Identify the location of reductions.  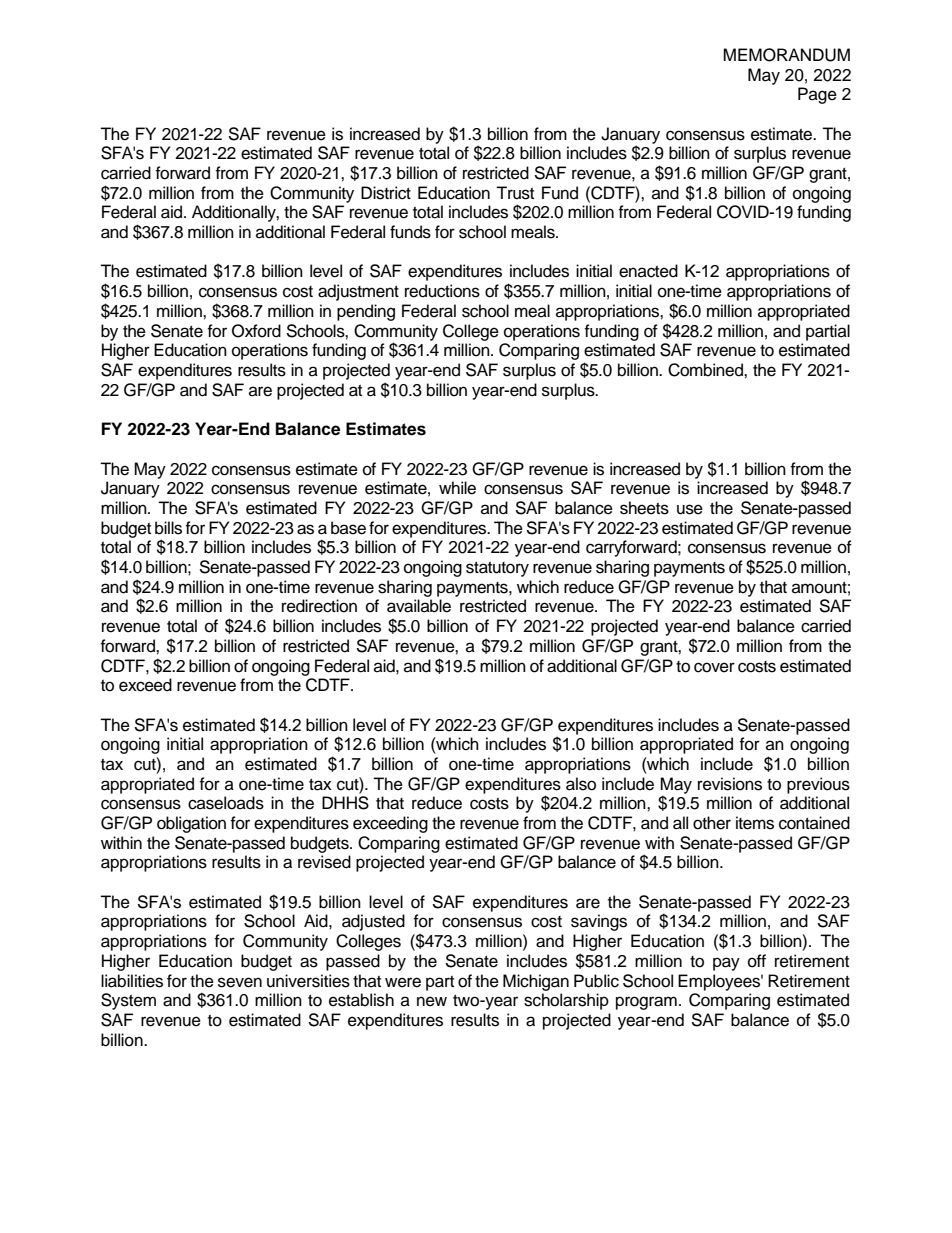
(442, 291).
